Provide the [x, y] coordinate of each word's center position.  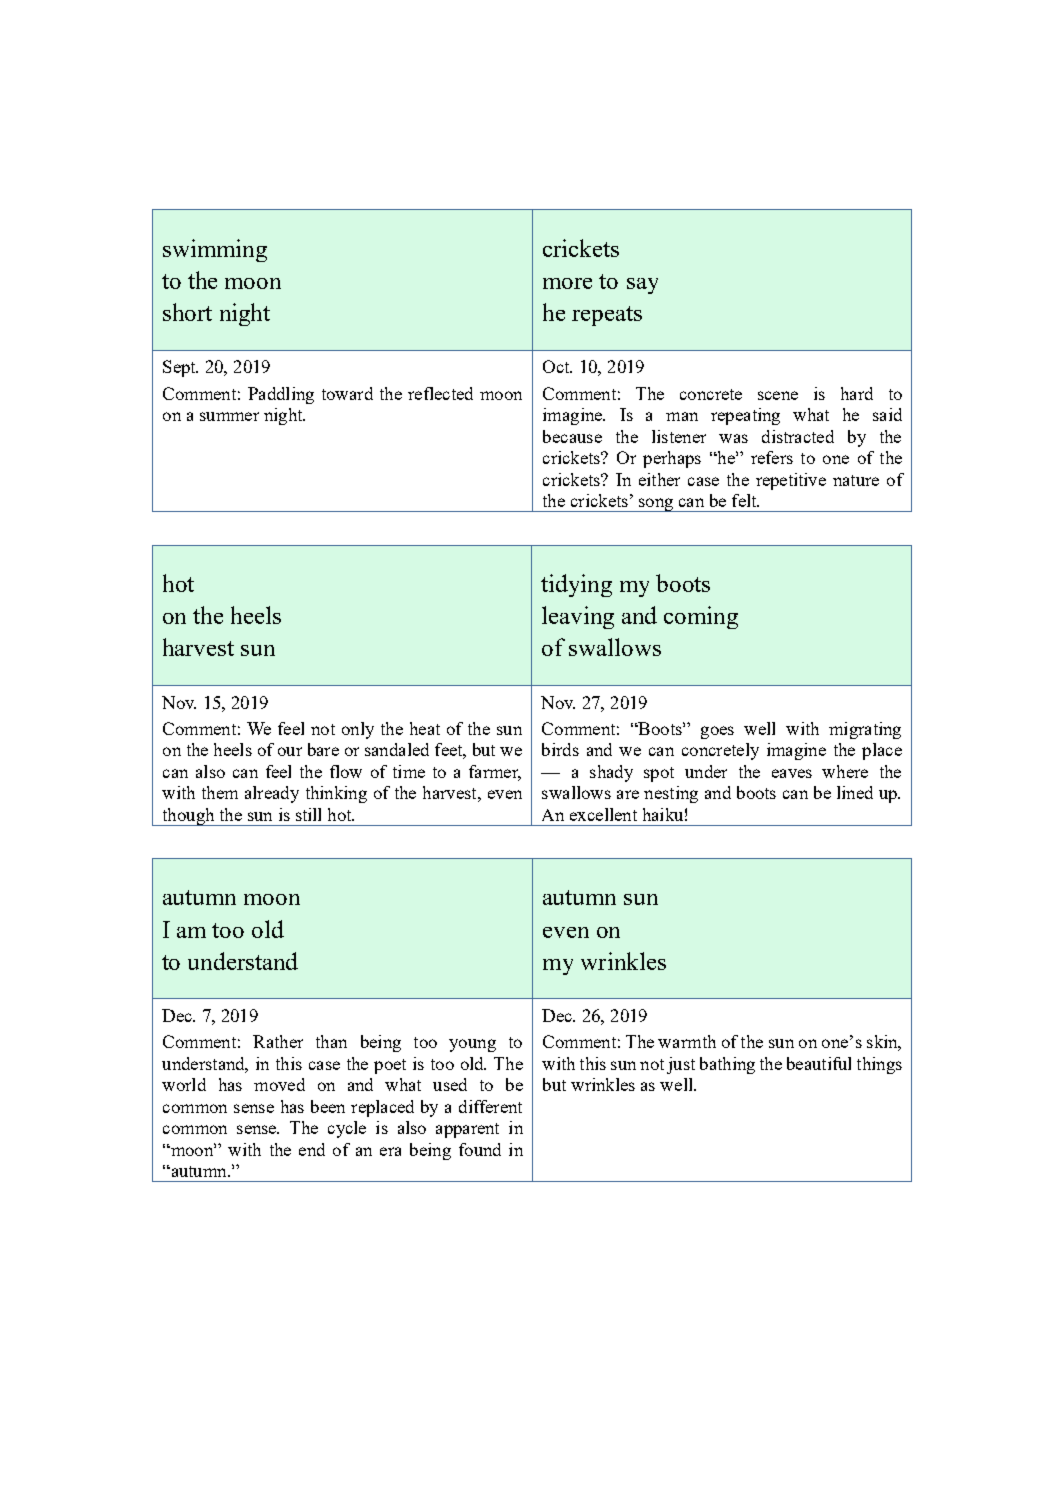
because [572, 436]
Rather [278, 1041]
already [272, 794]
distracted [798, 436]
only [358, 730]
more [567, 283]
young [472, 1045]
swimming [215, 250]
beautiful [819, 1063]
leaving [578, 617]
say [642, 286]
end [312, 1149]
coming [701, 617]
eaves [792, 773]
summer [229, 416]
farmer [495, 773]
